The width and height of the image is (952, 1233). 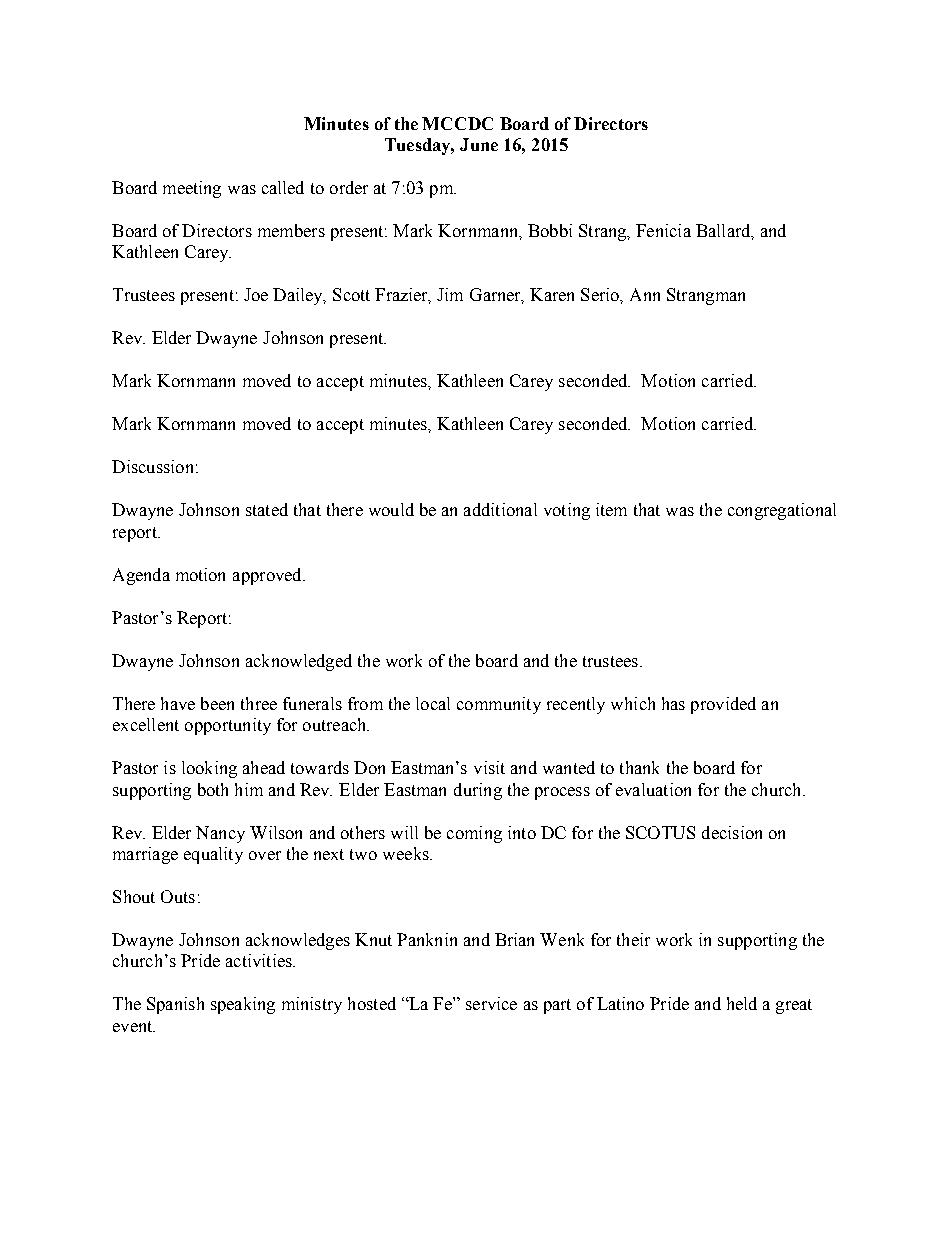 I want to click on service, so click(x=491, y=1003).
